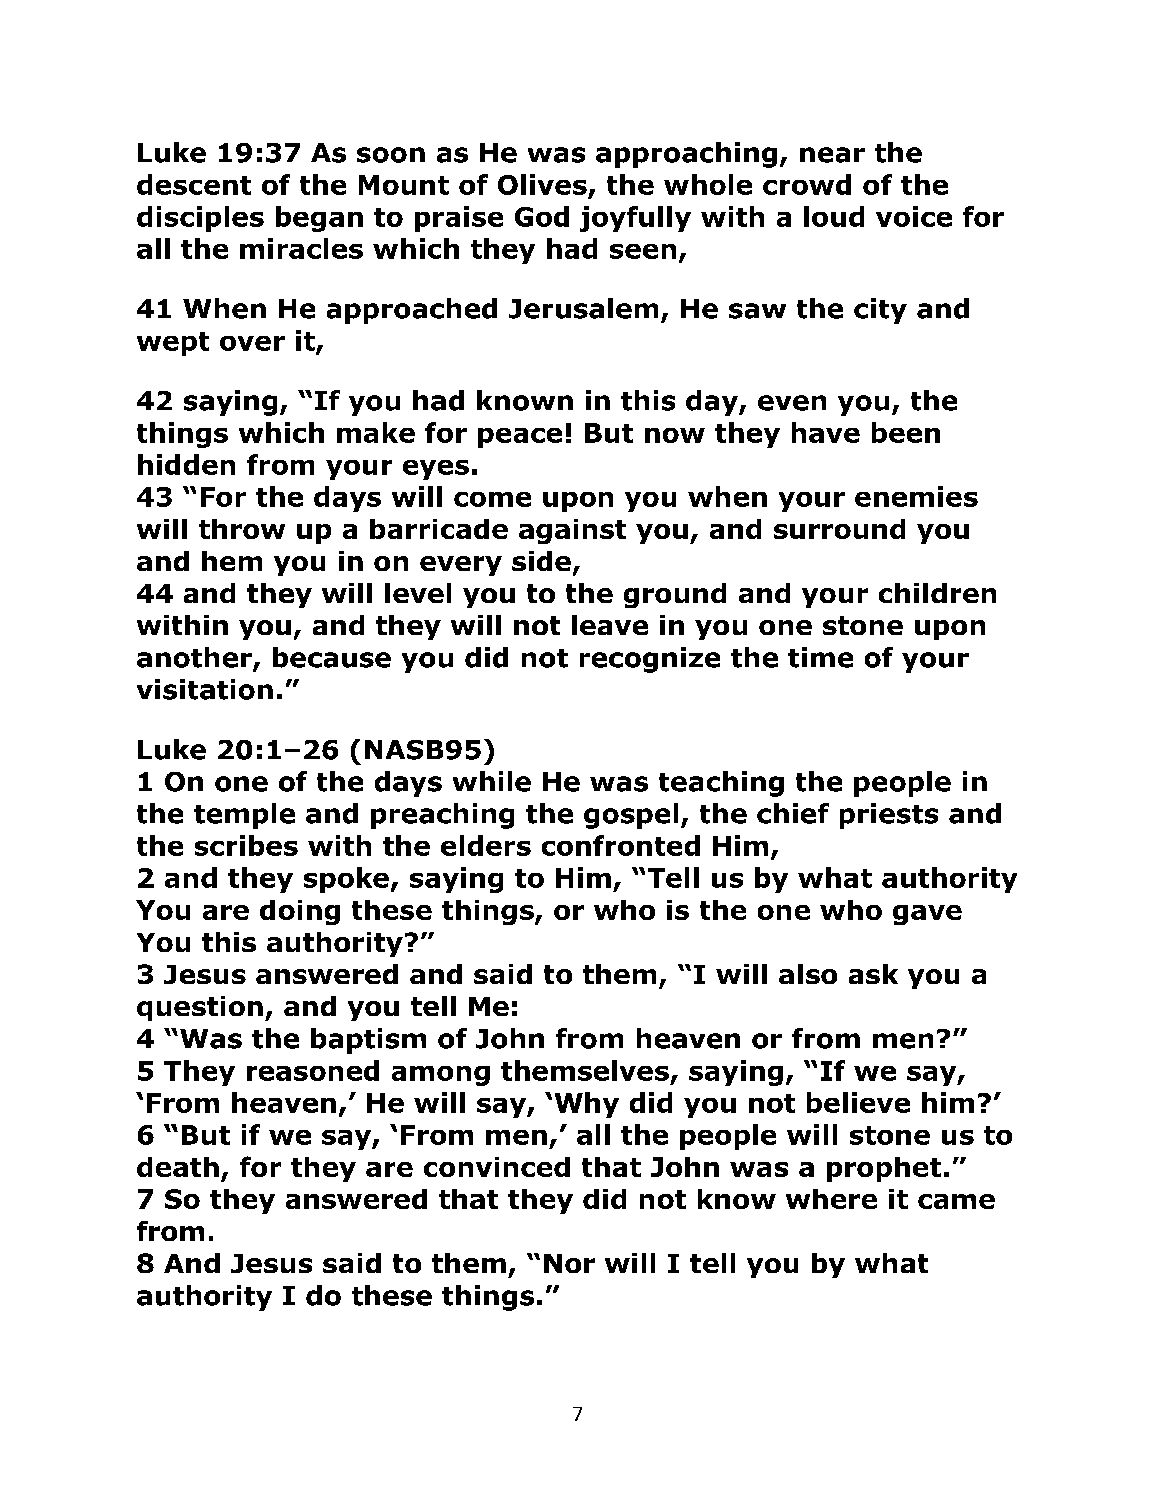 The image size is (1155, 1495). What do you see at coordinates (820, 657) in the document?
I see `time` at bounding box center [820, 657].
